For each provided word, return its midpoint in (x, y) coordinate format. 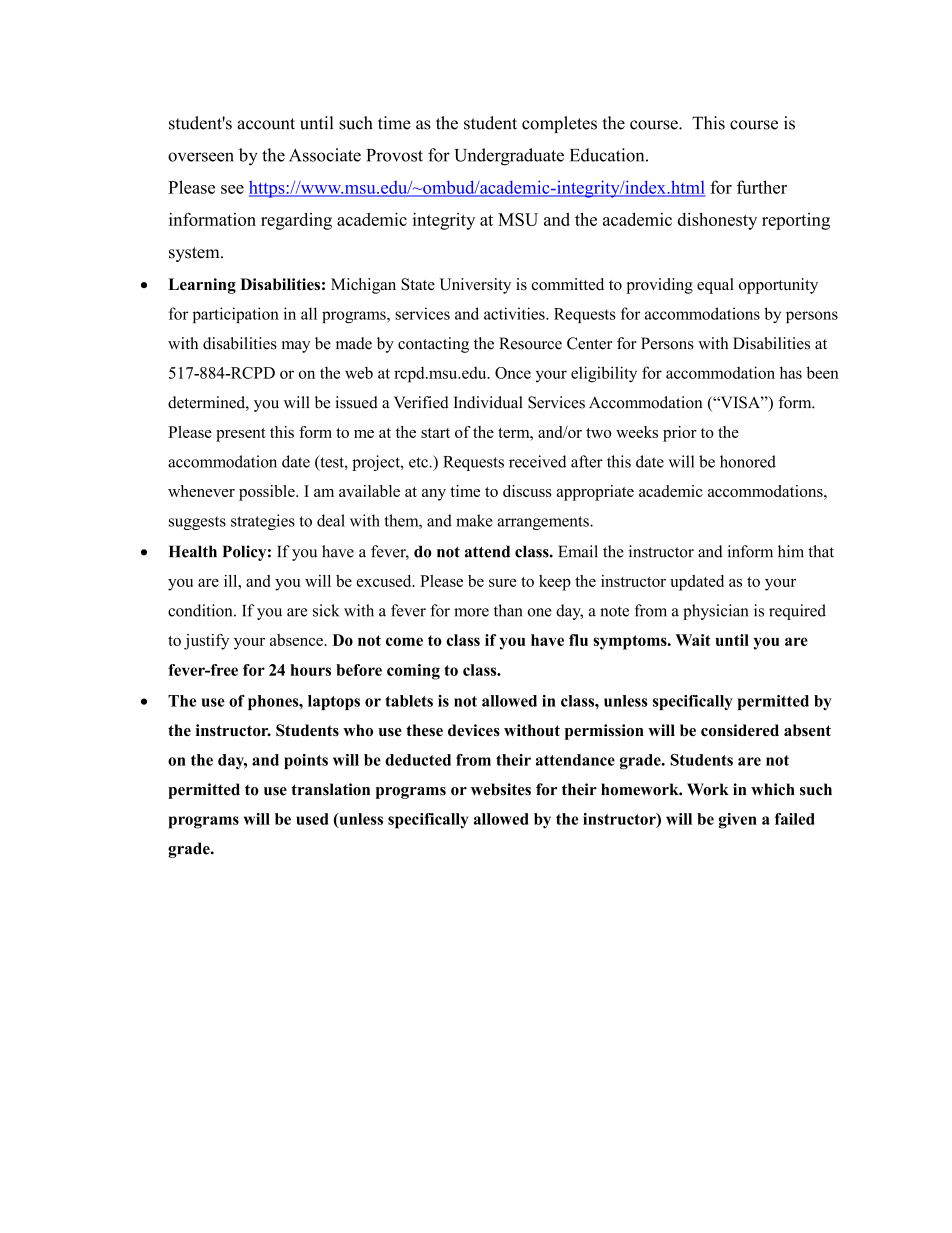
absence (297, 640)
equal (715, 286)
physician (716, 612)
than (508, 610)
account (266, 124)
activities (515, 313)
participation (236, 315)
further (762, 187)
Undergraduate (509, 157)
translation (330, 789)
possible (268, 493)
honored (748, 461)
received (537, 461)
